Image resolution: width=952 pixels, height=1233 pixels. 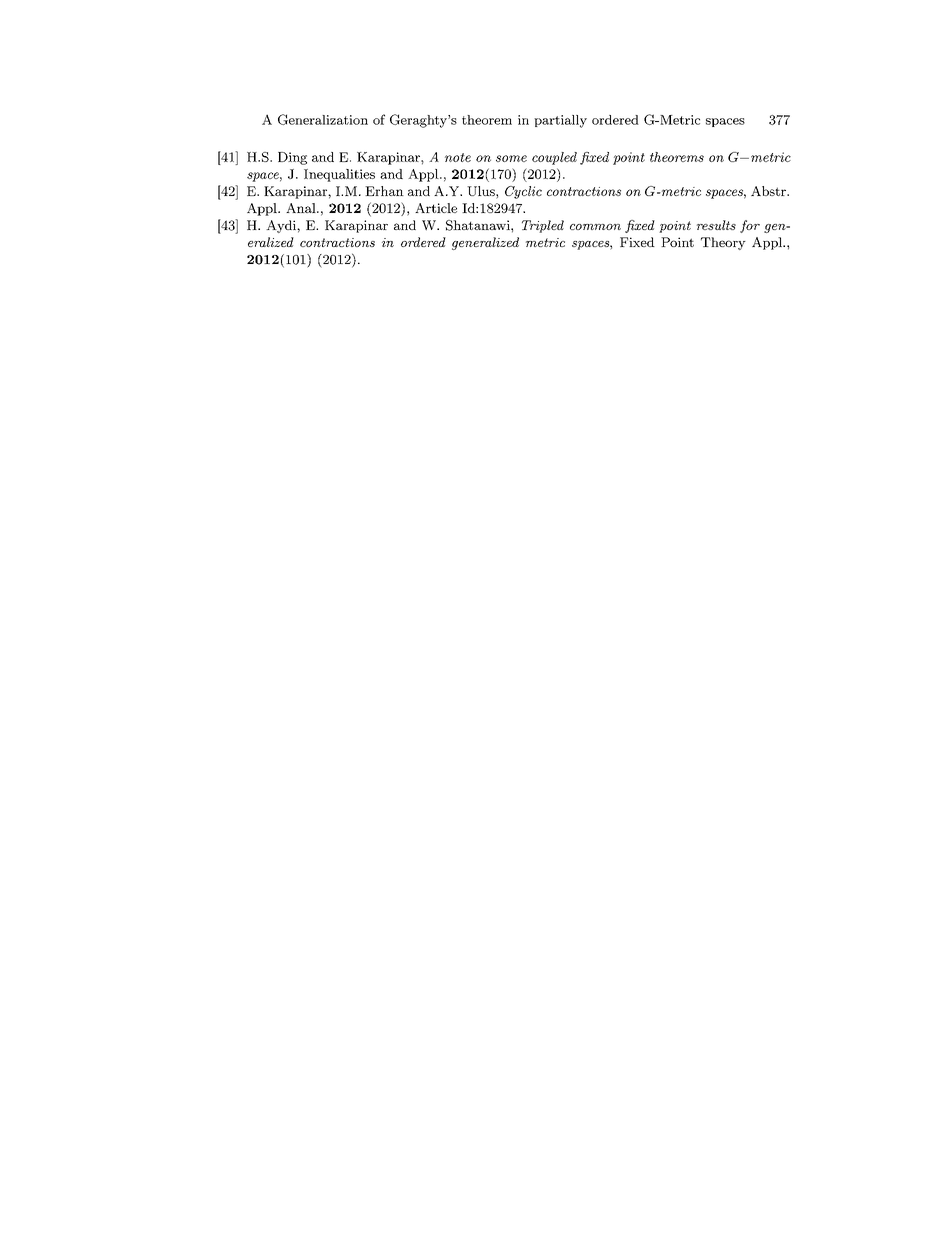 I want to click on Cyclic, so click(x=523, y=192).
